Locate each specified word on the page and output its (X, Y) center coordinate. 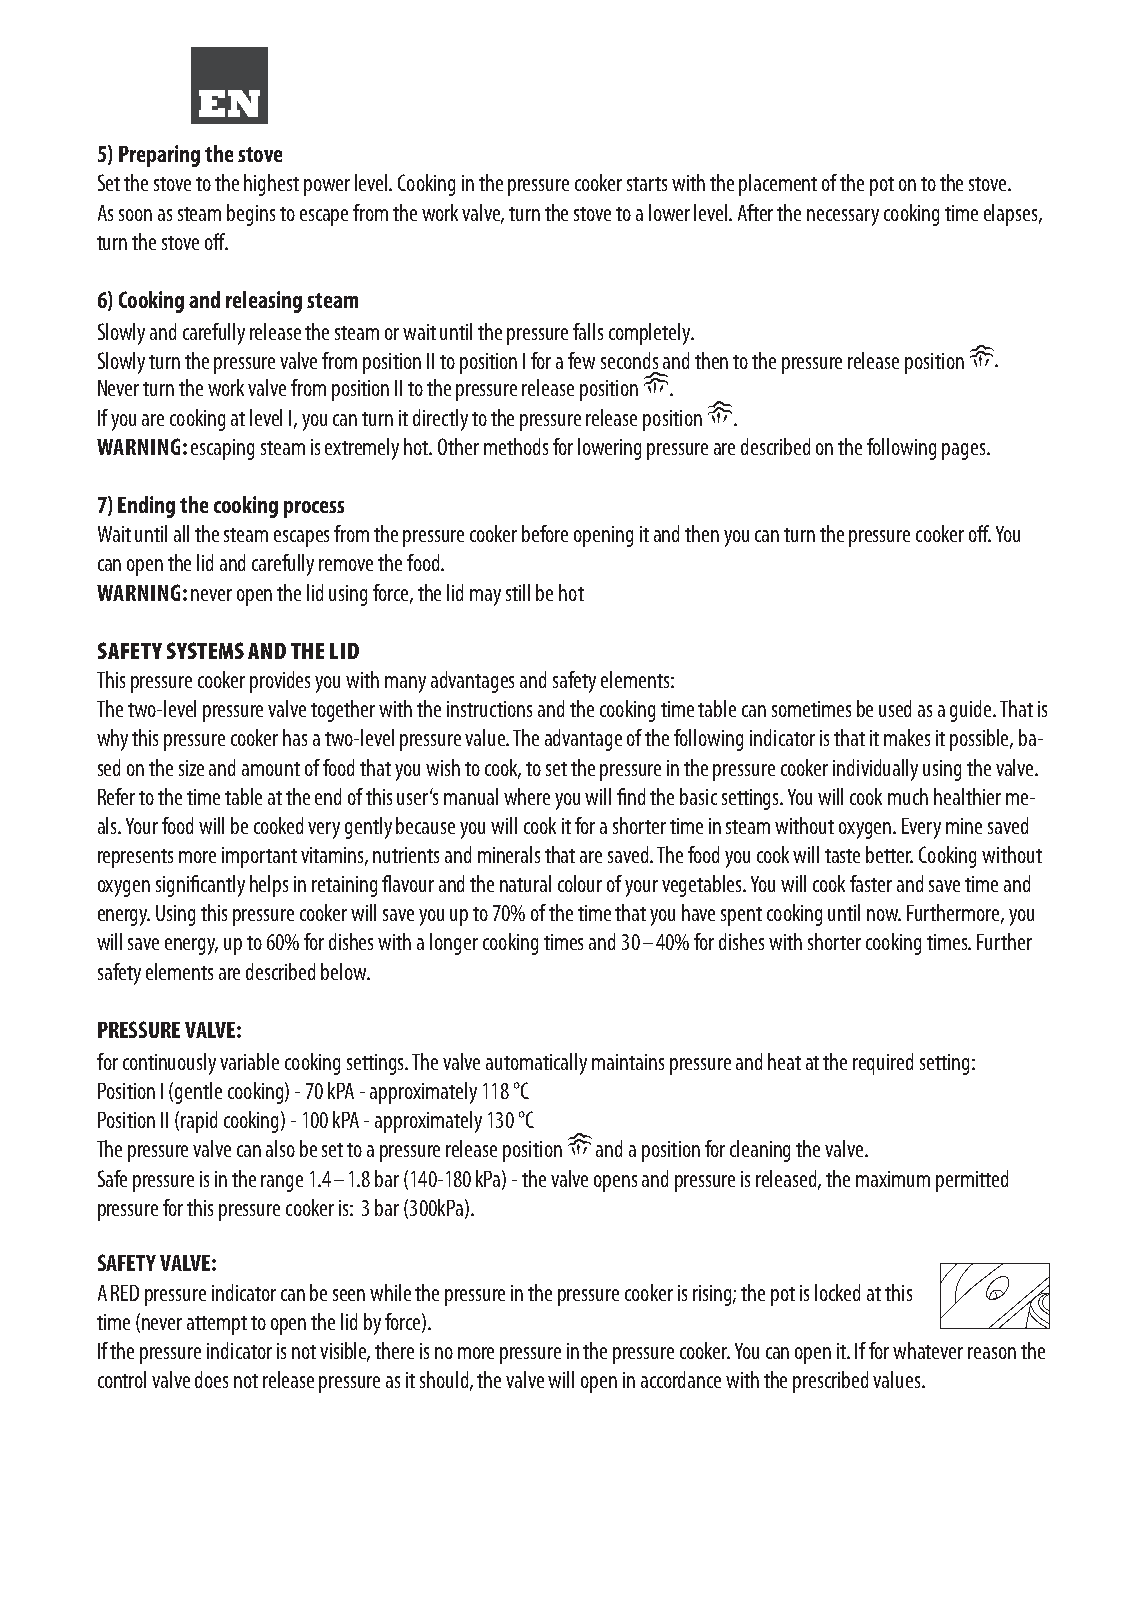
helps (269, 886)
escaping (222, 449)
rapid (199, 1122)
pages (965, 451)
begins (251, 215)
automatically (536, 1064)
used (895, 708)
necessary (843, 217)
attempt (217, 1325)
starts (647, 184)
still (518, 592)
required (883, 1064)
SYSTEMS (205, 650)
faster (871, 883)
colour (580, 883)
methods (516, 446)
